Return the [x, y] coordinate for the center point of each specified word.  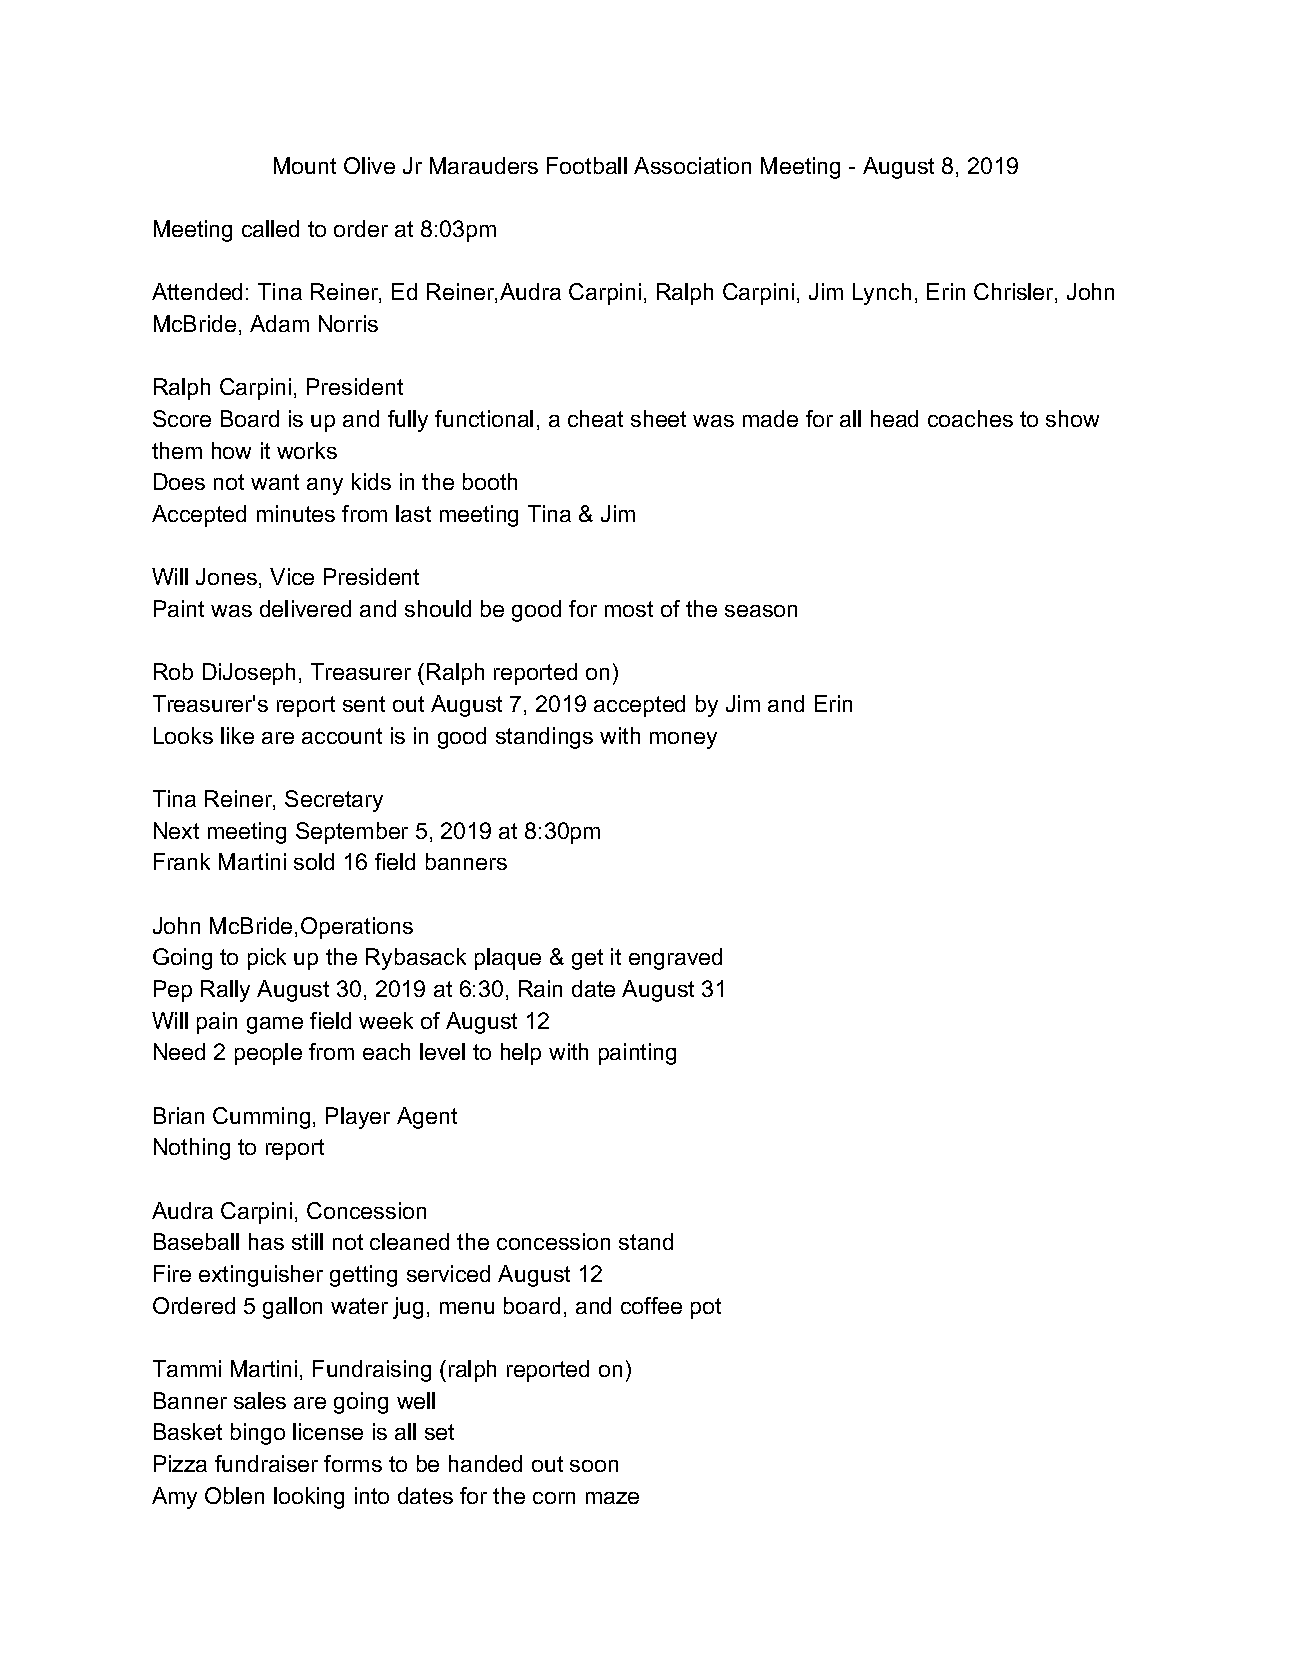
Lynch [882, 294]
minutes [296, 513]
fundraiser [266, 1463]
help [521, 1054]
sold [314, 861]
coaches [970, 418]
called [270, 228]
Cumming [261, 1118]
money [683, 740]
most [629, 609]
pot [706, 1308]
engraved [675, 959]
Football [587, 165]
